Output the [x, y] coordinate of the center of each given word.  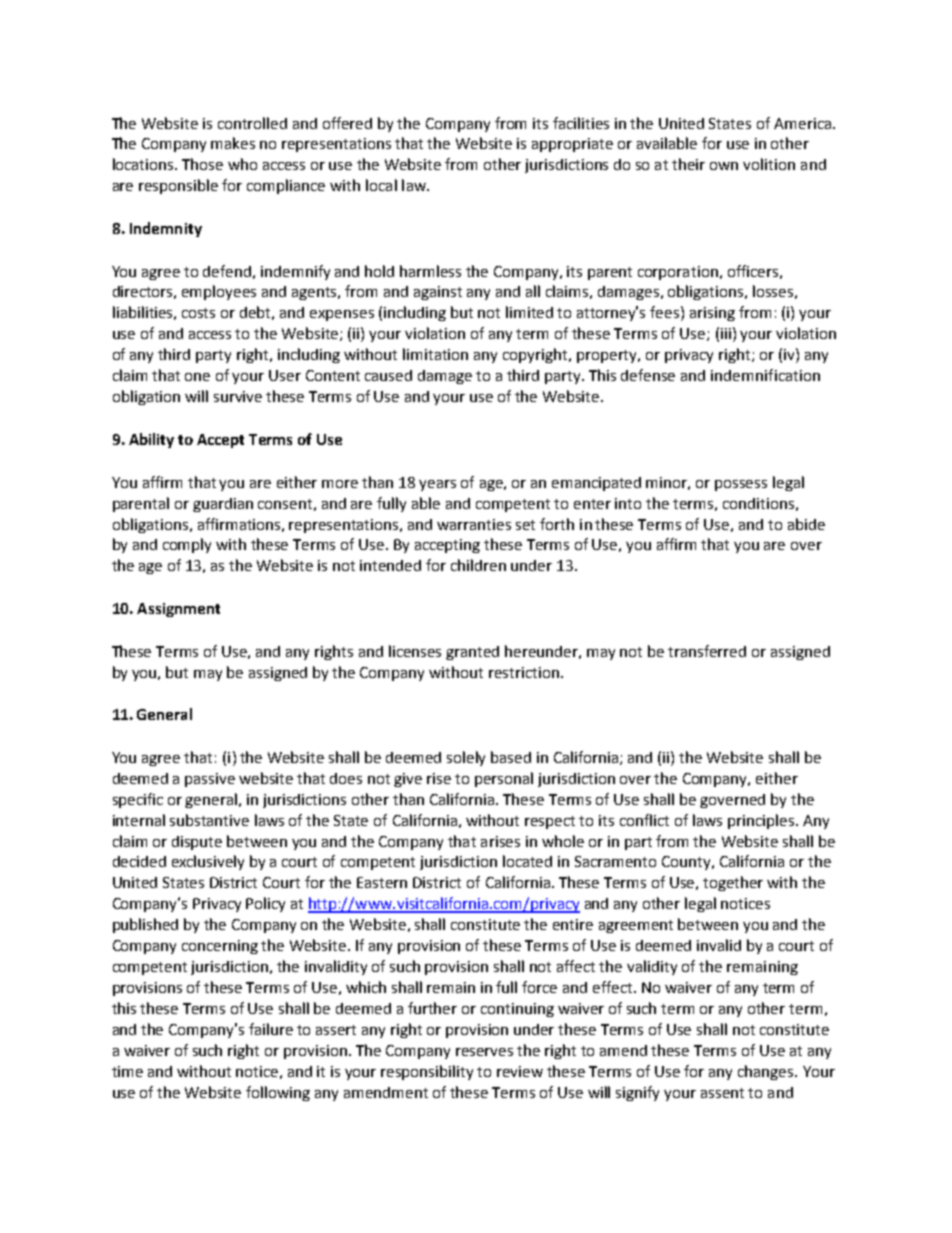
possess [741, 485]
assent [722, 1093]
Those [202, 164]
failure [271, 1029]
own [724, 166]
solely [466, 758]
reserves [484, 1052]
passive [210, 780]
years [437, 485]
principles [762, 821]
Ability [151, 440]
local [381, 185]
